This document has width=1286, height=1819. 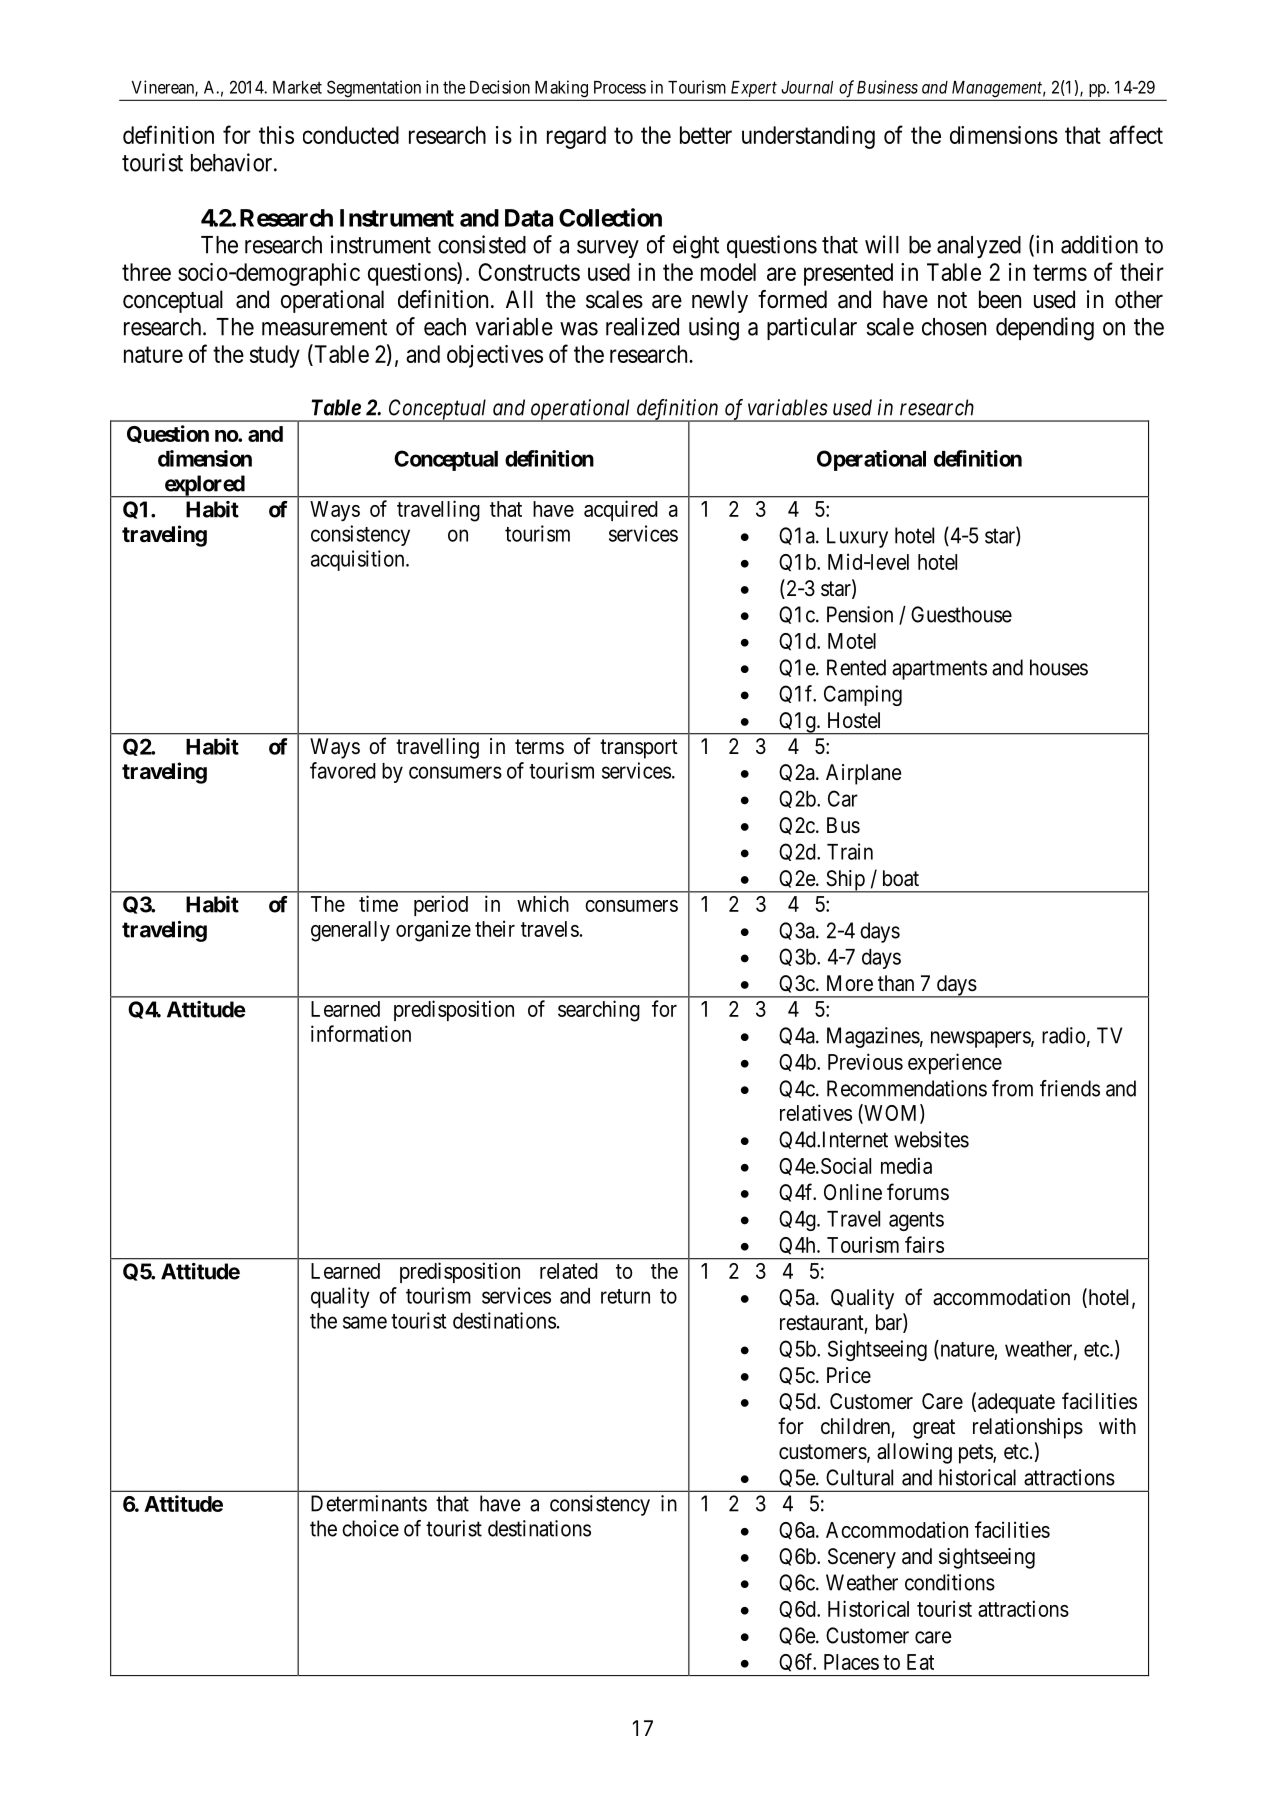 I want to click on conditions, so click(x=950, y=1582).
